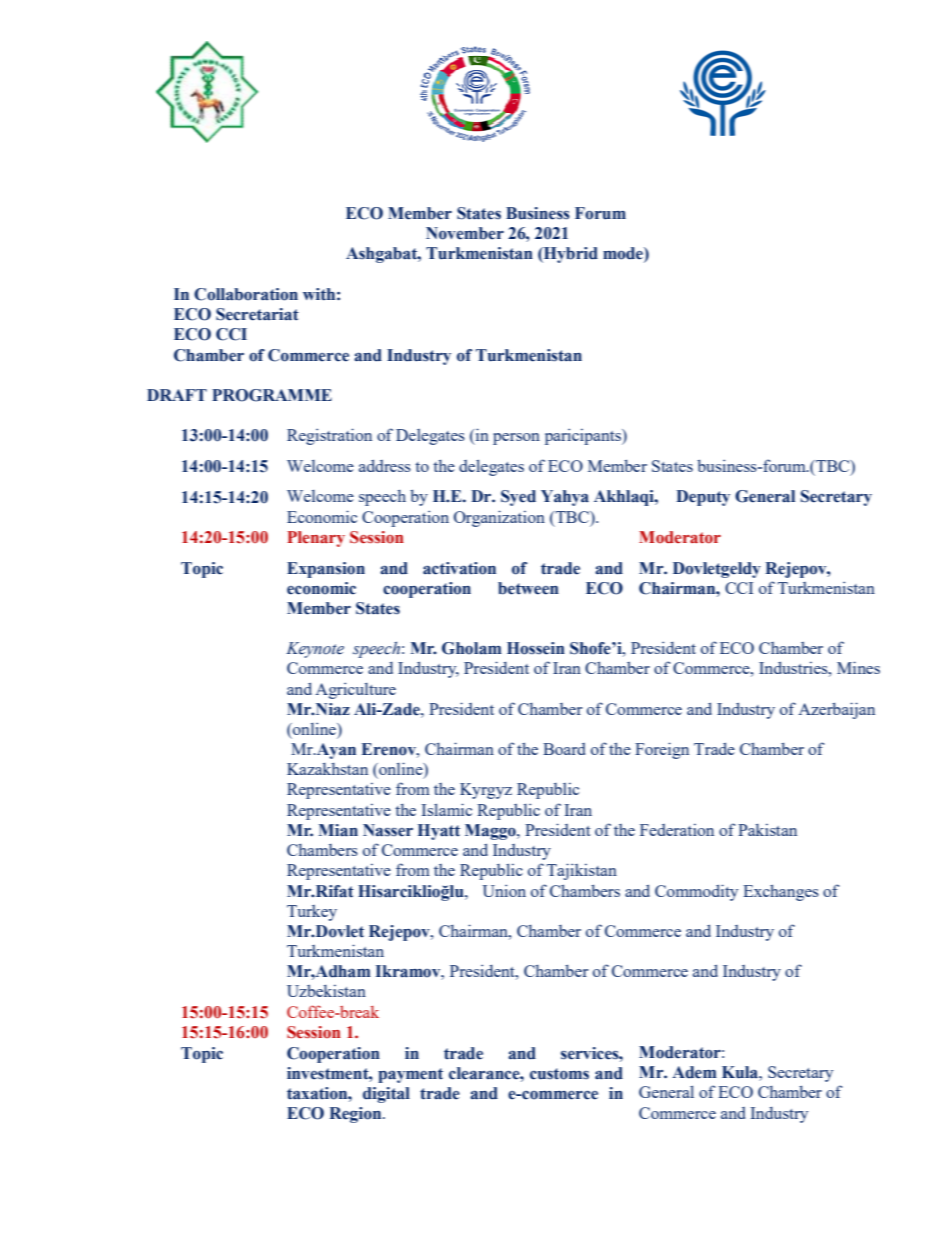 Image resolution: width=952 pixels, height=1233 pixels. What do you see at coordinates (570, 255) in the page?
I see `Hybrid` at bounding box center [570, 255].
